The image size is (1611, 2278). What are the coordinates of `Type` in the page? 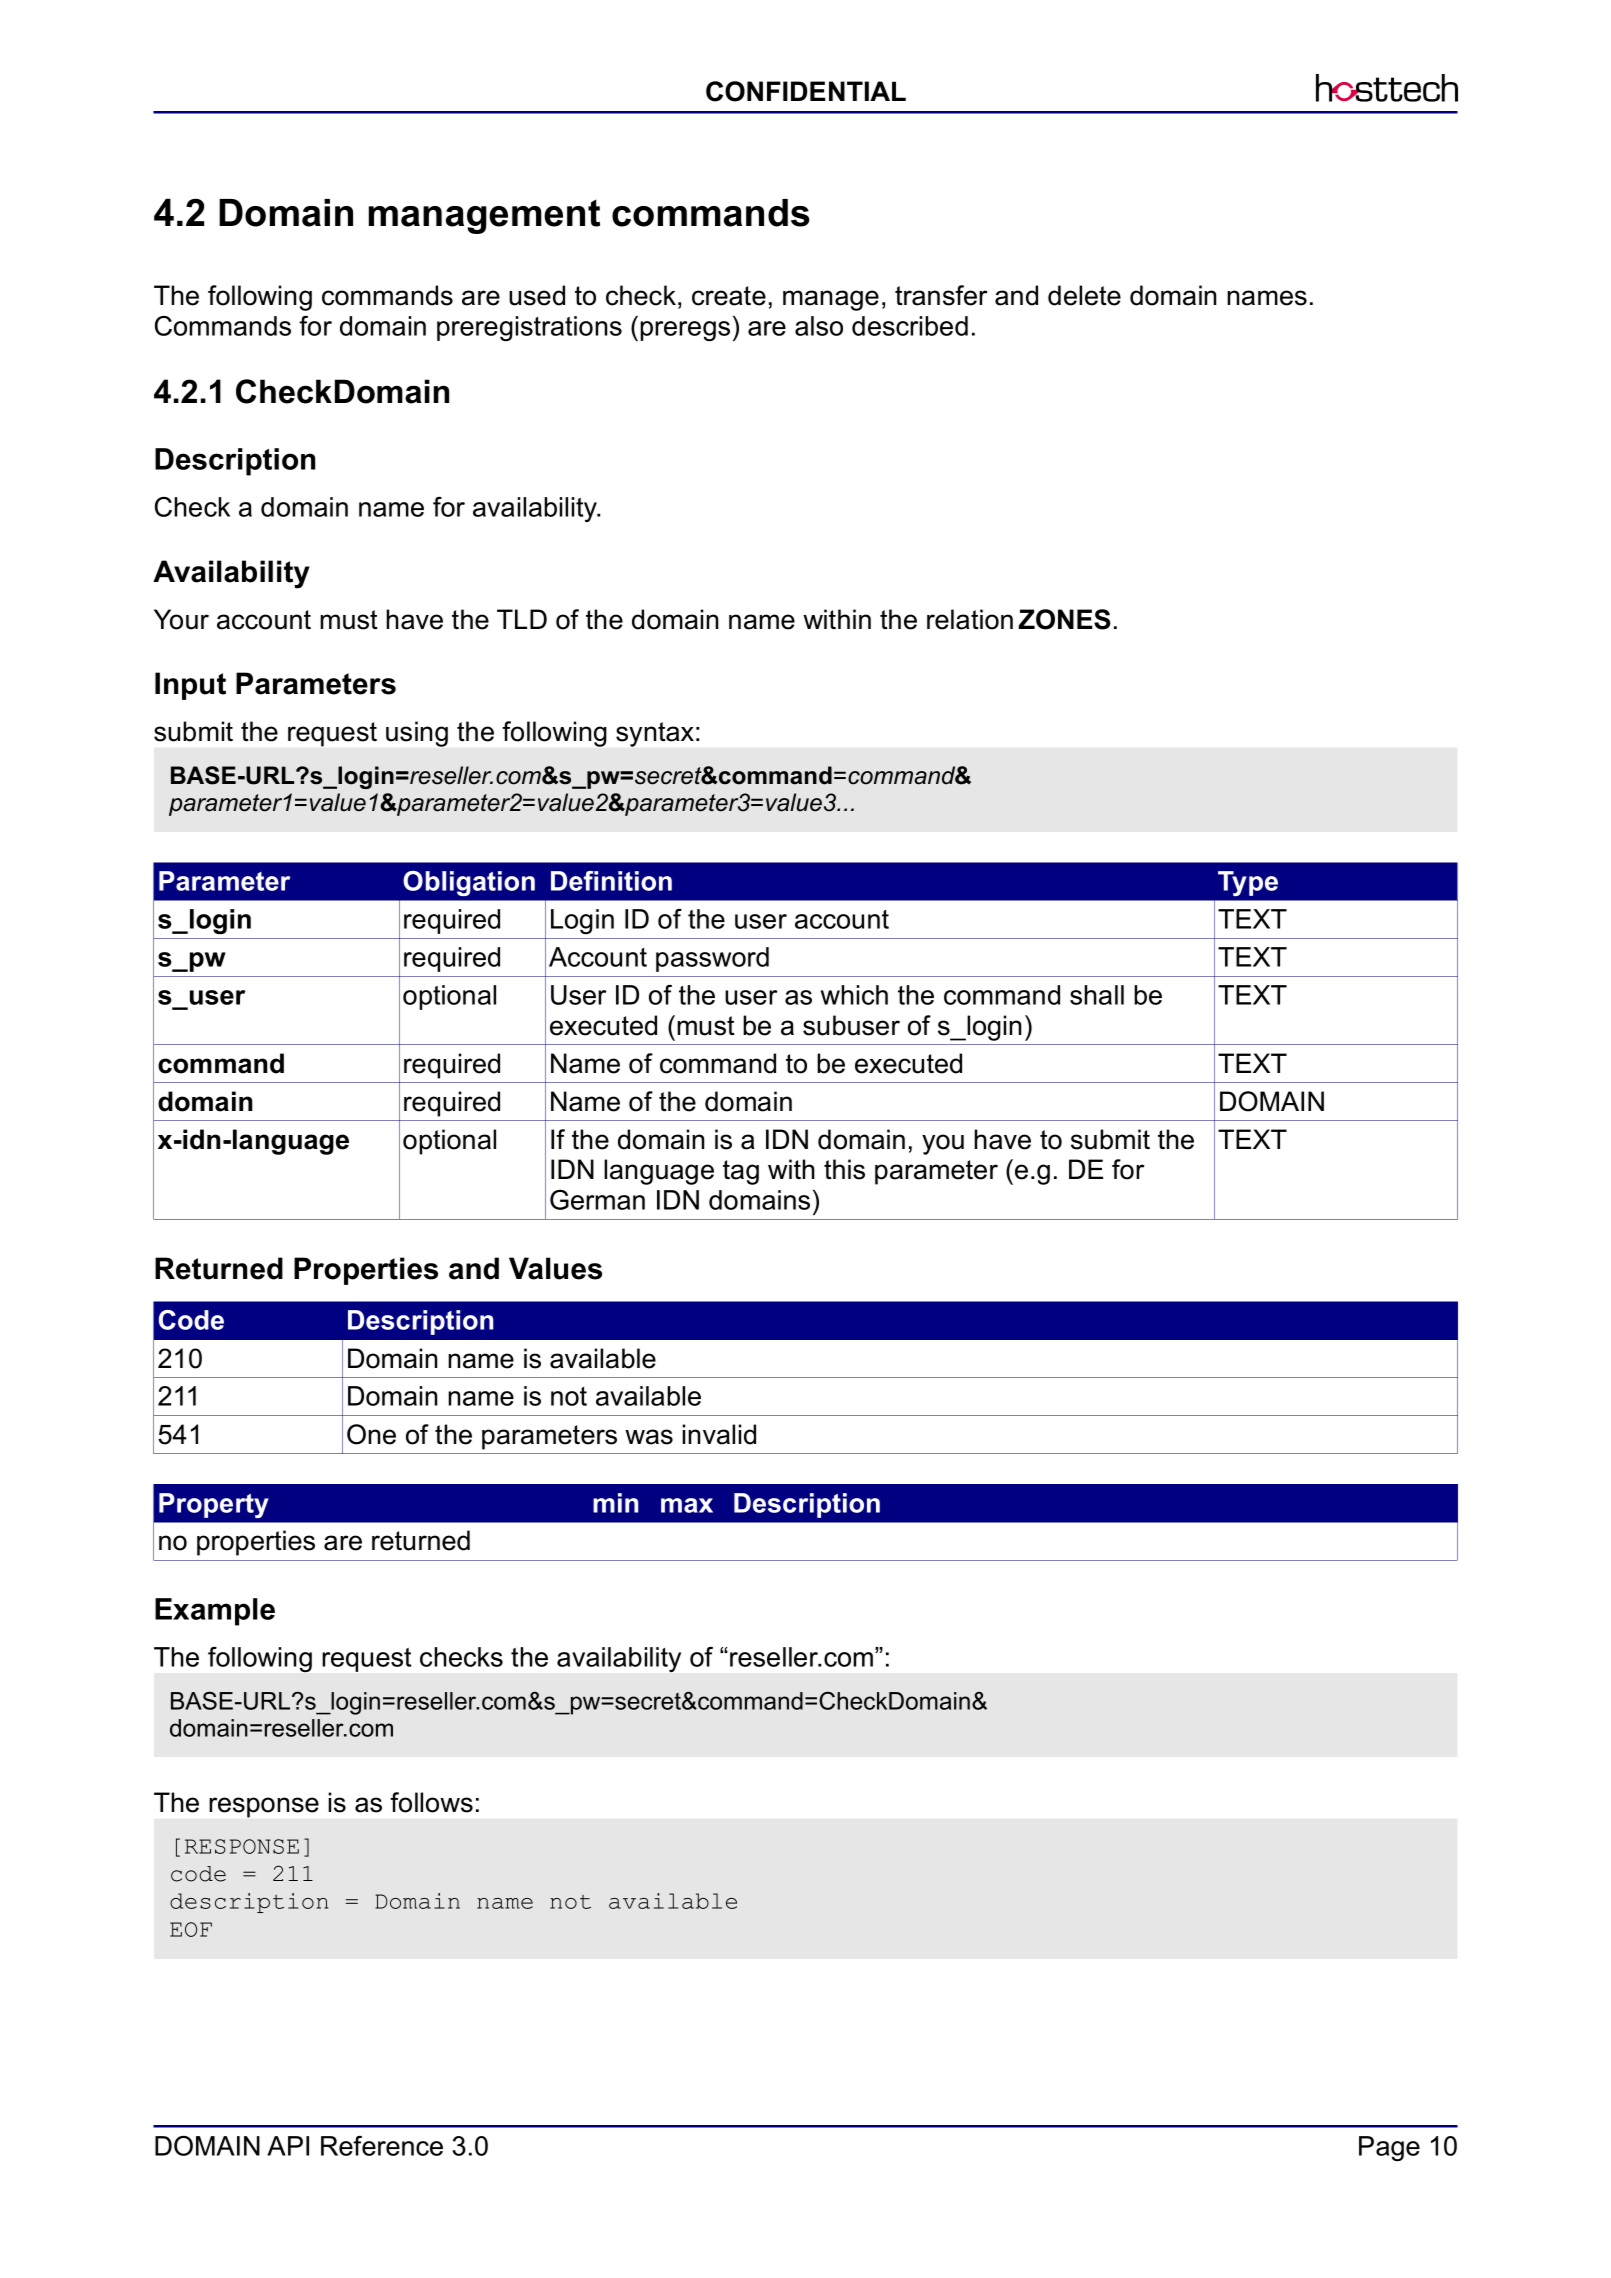 It's located at (1248, 883).
